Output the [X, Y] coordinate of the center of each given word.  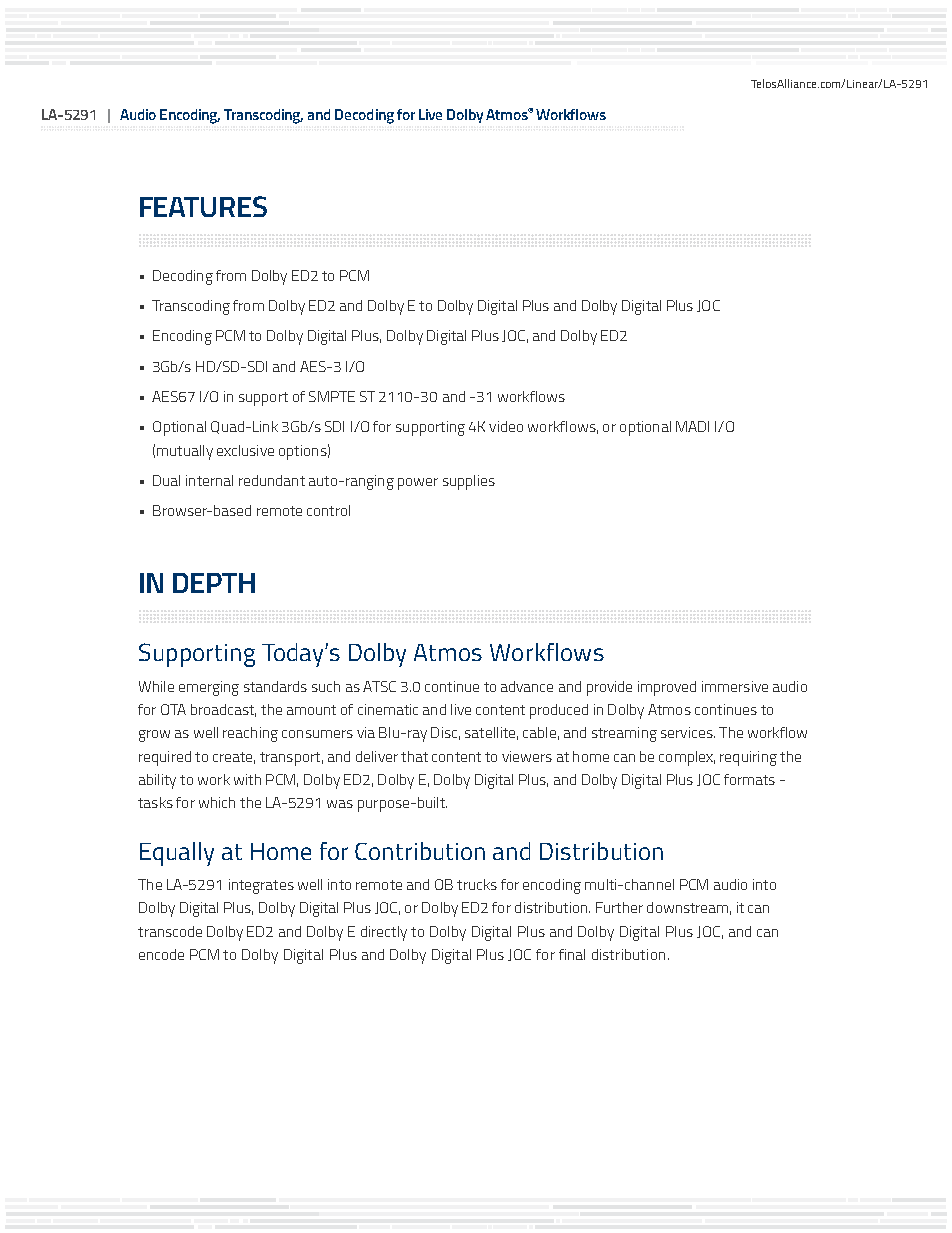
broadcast [223, 710]
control [328, 510]
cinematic [388, 709]
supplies [469, 482]
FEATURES [203, 206]
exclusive [245, 450]
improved [667, 688]
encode [161, 954]
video [506, 426]
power [418, 484]
